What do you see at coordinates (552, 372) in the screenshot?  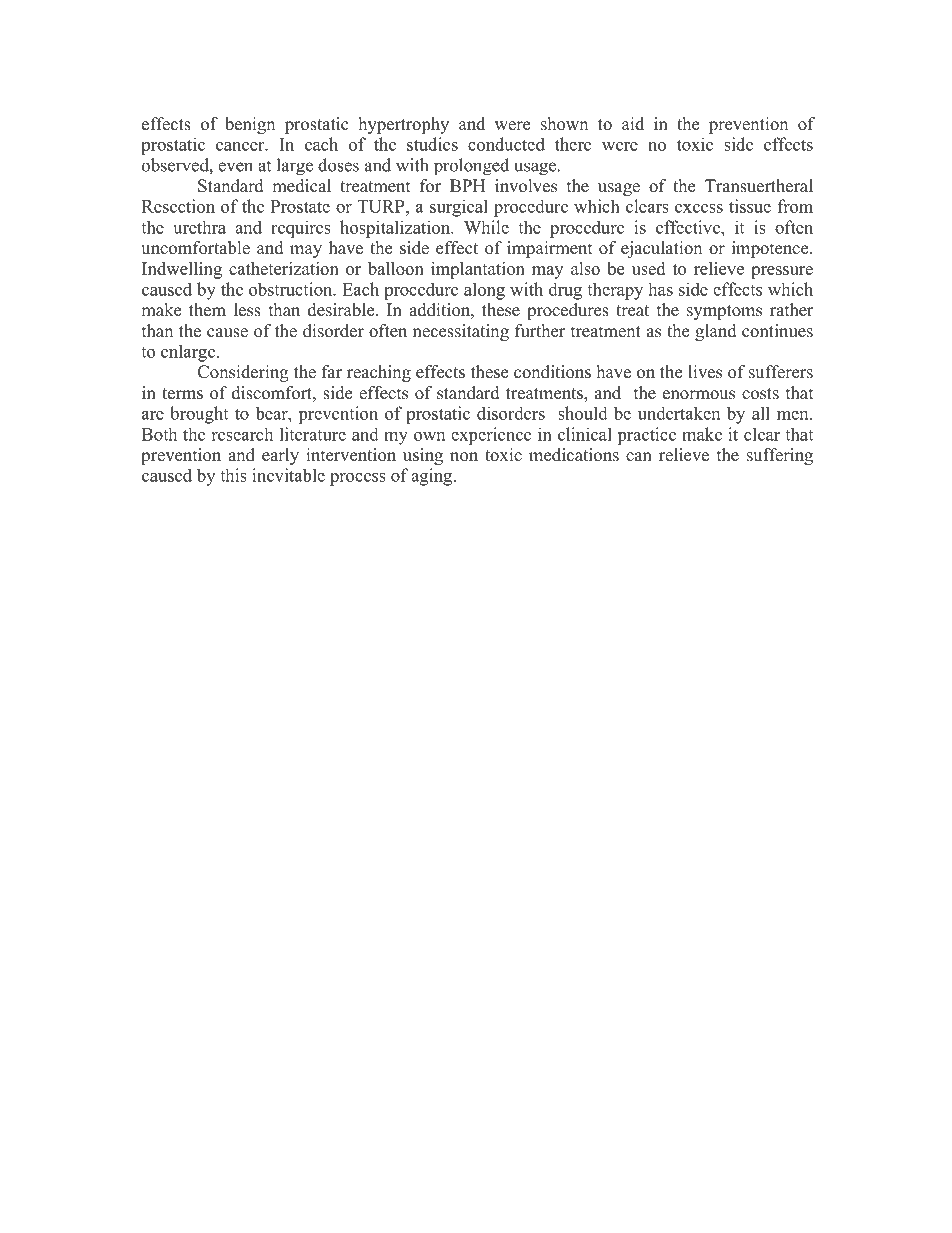 I see `conditions` at bounding box center [552, 372].
